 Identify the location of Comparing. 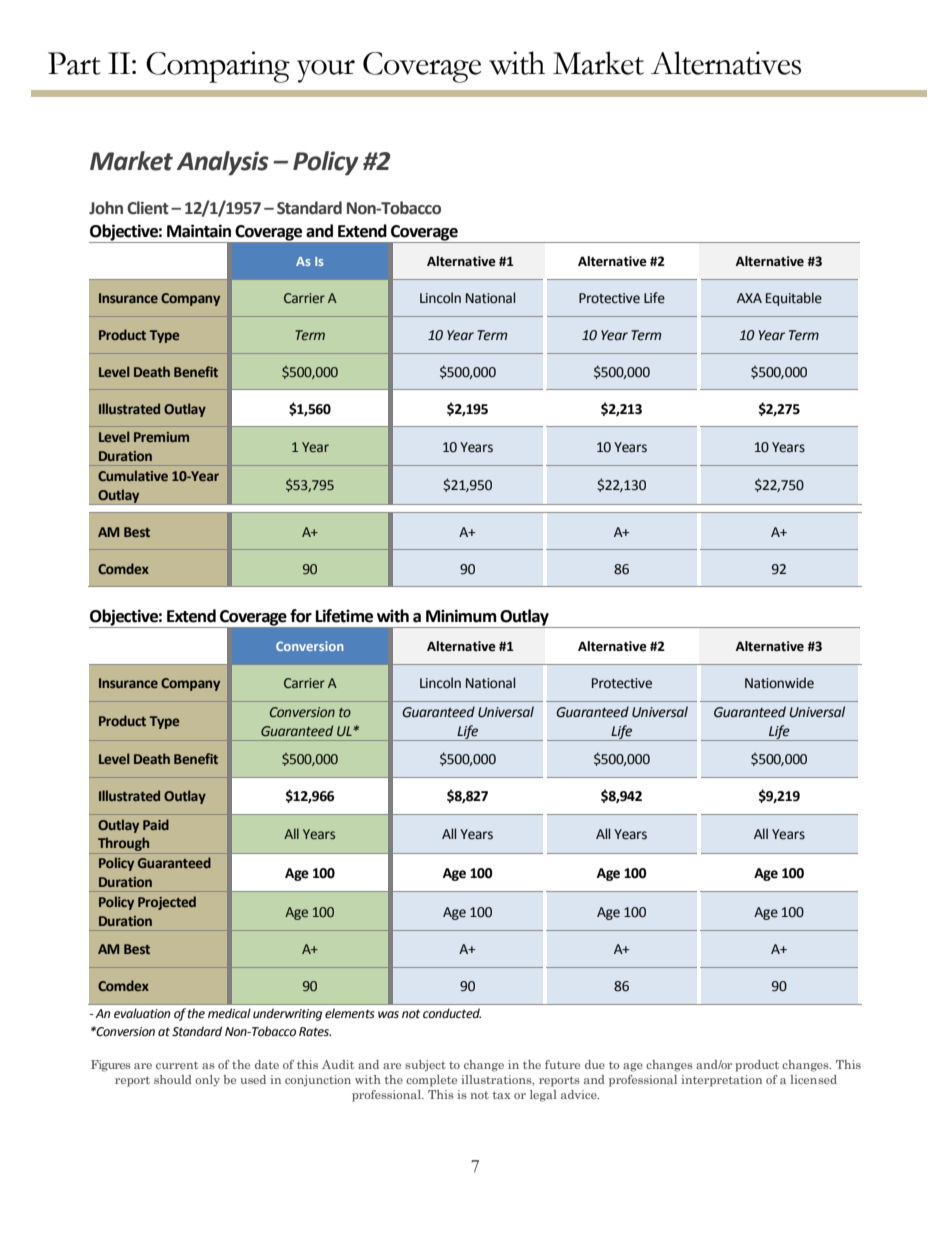
(218, 67).
